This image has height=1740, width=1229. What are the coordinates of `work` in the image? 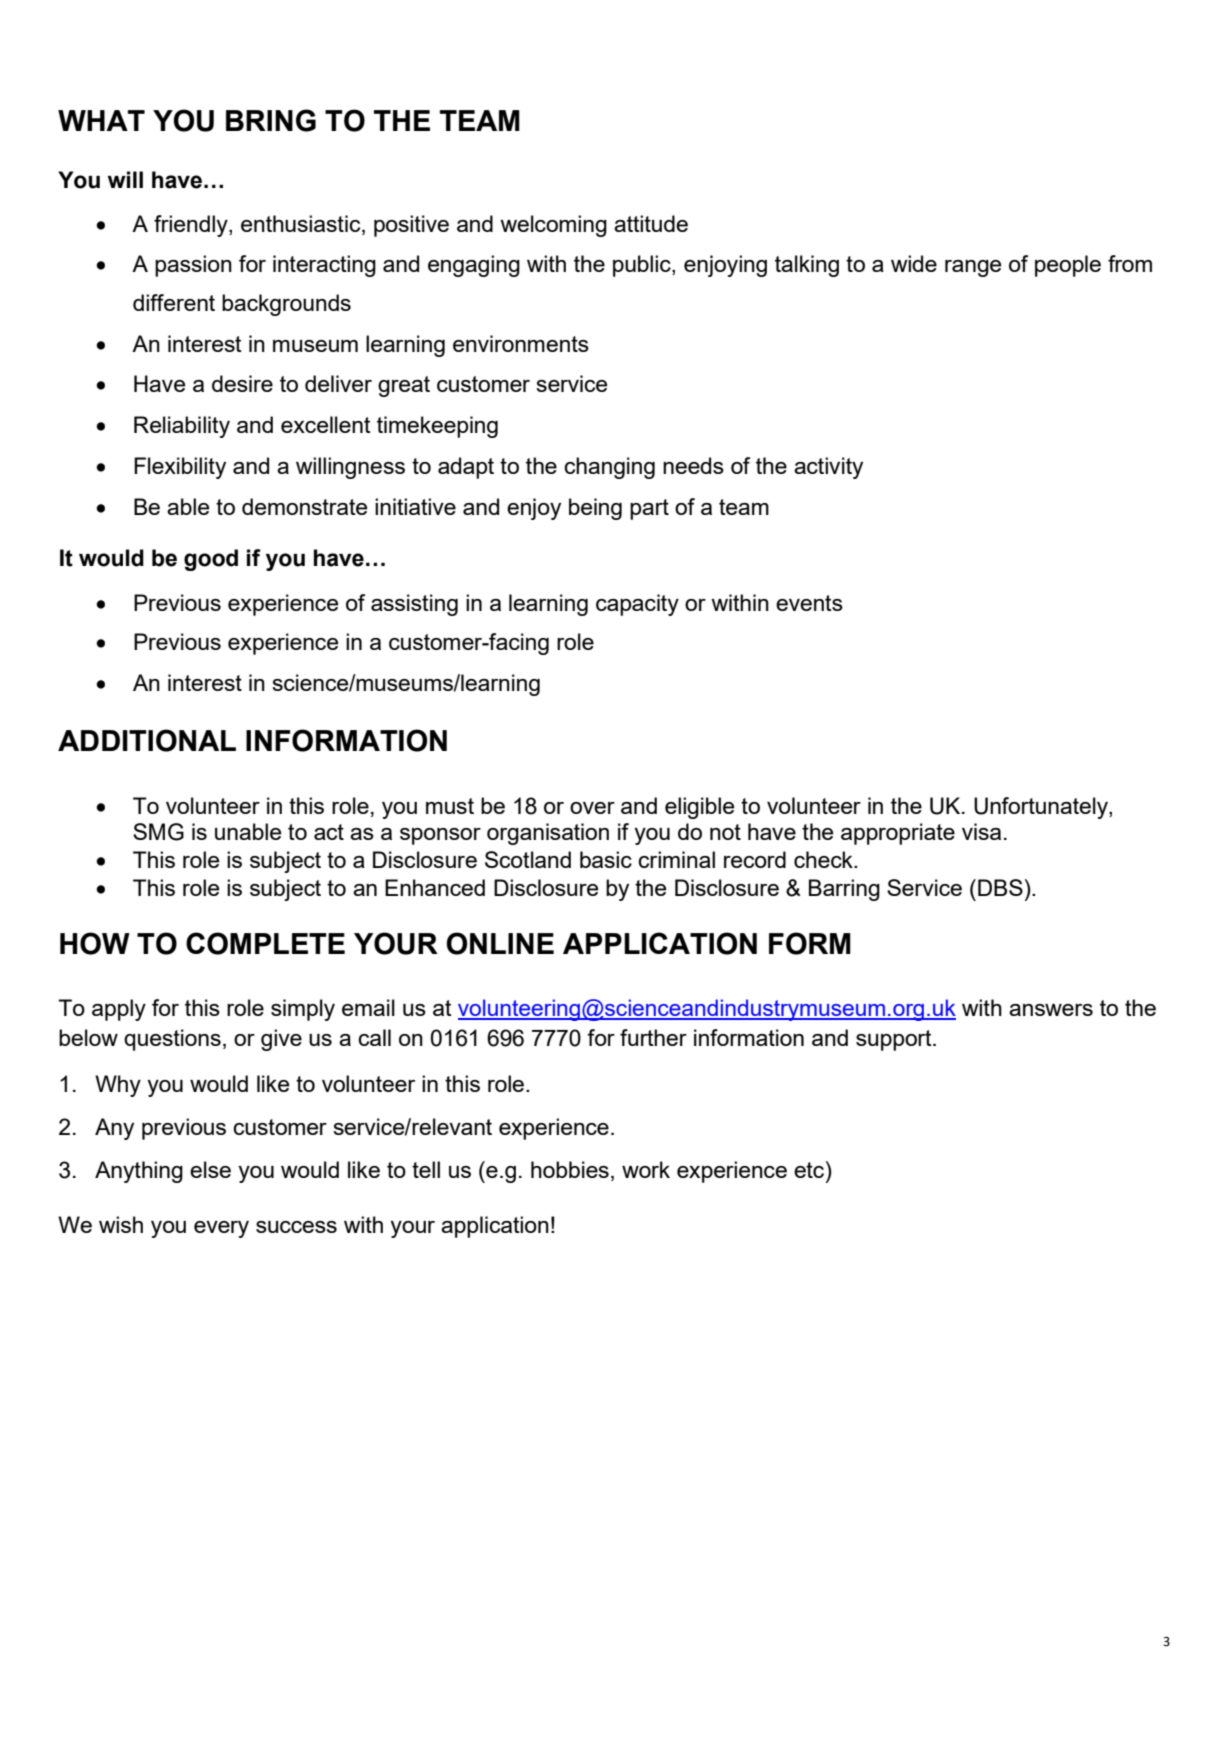 It's located at (646, 1169).
